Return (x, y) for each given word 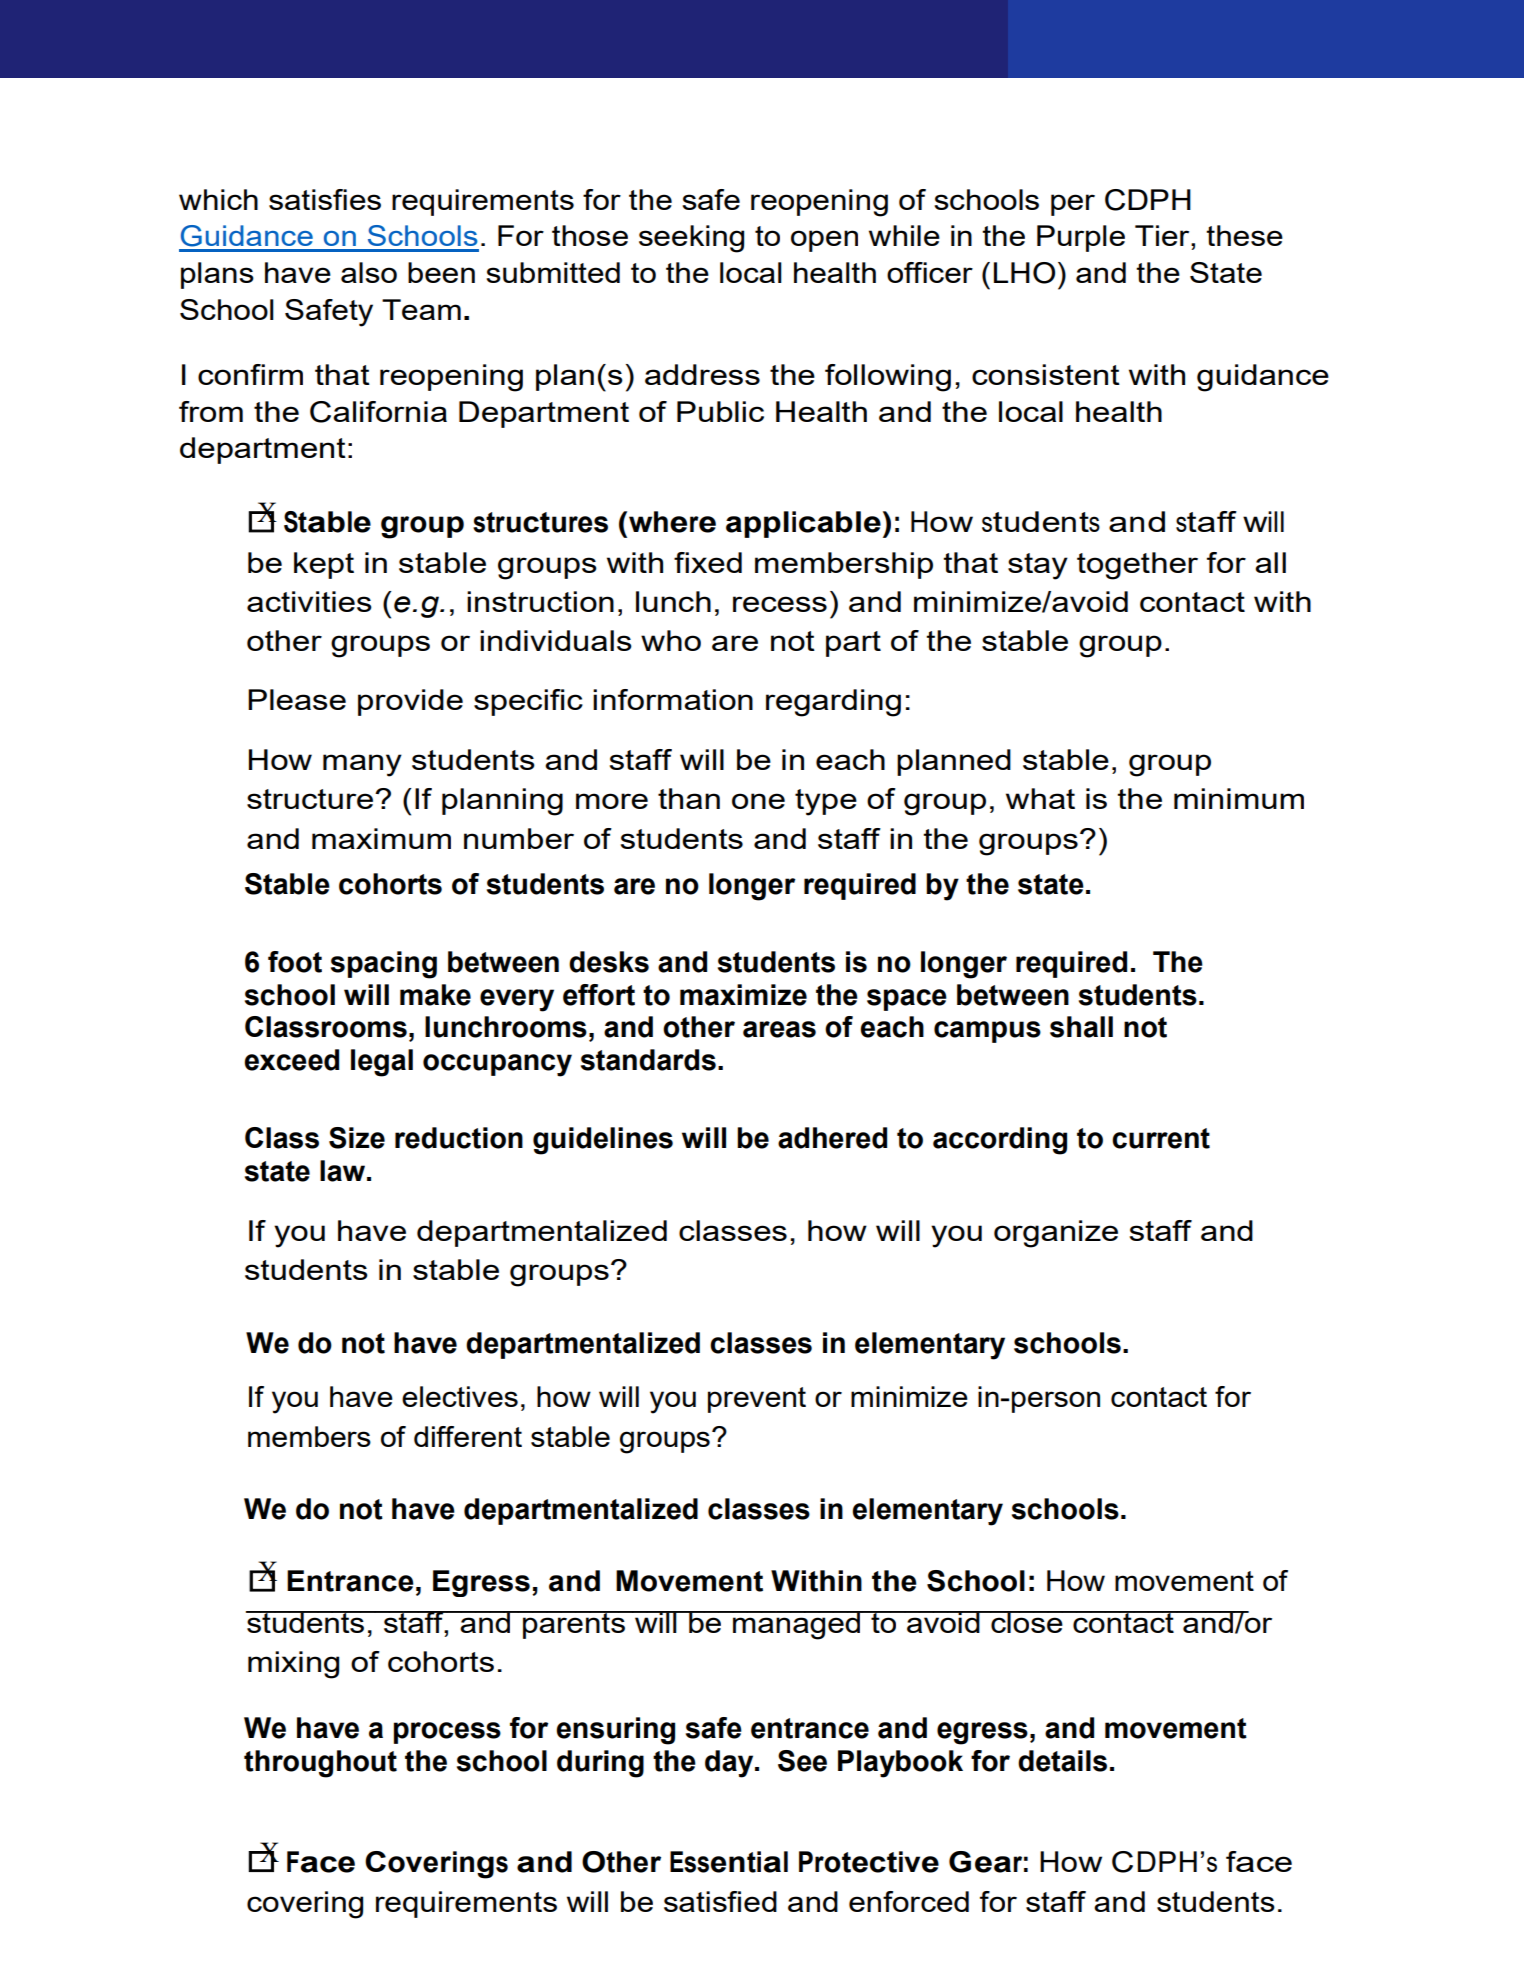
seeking (691, 239)
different (468, 1436)
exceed (291, 1060)
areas (779, 1029)
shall (1081, 1027)
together (1137, 566)
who (671, 640)
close (1027, 1622)
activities (309, 601)
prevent (757, 1400)
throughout (320, 1764)
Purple (1081, 238)
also (369, 272)
